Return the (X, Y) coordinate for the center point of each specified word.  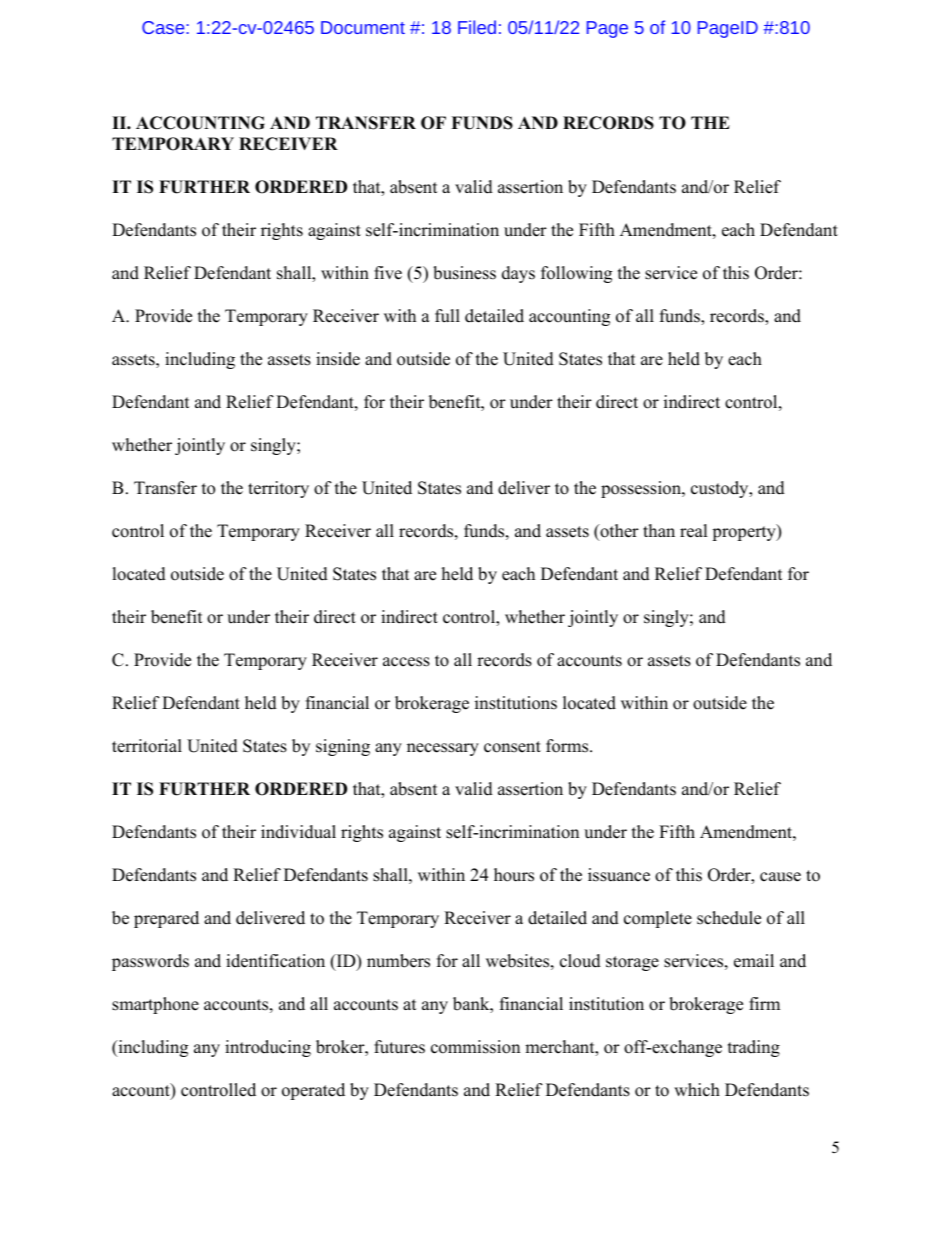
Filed (477, 27)
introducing (268, 1048)
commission (475, 1047)
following (576, 274)
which (697, 1090)
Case (164, 27)
